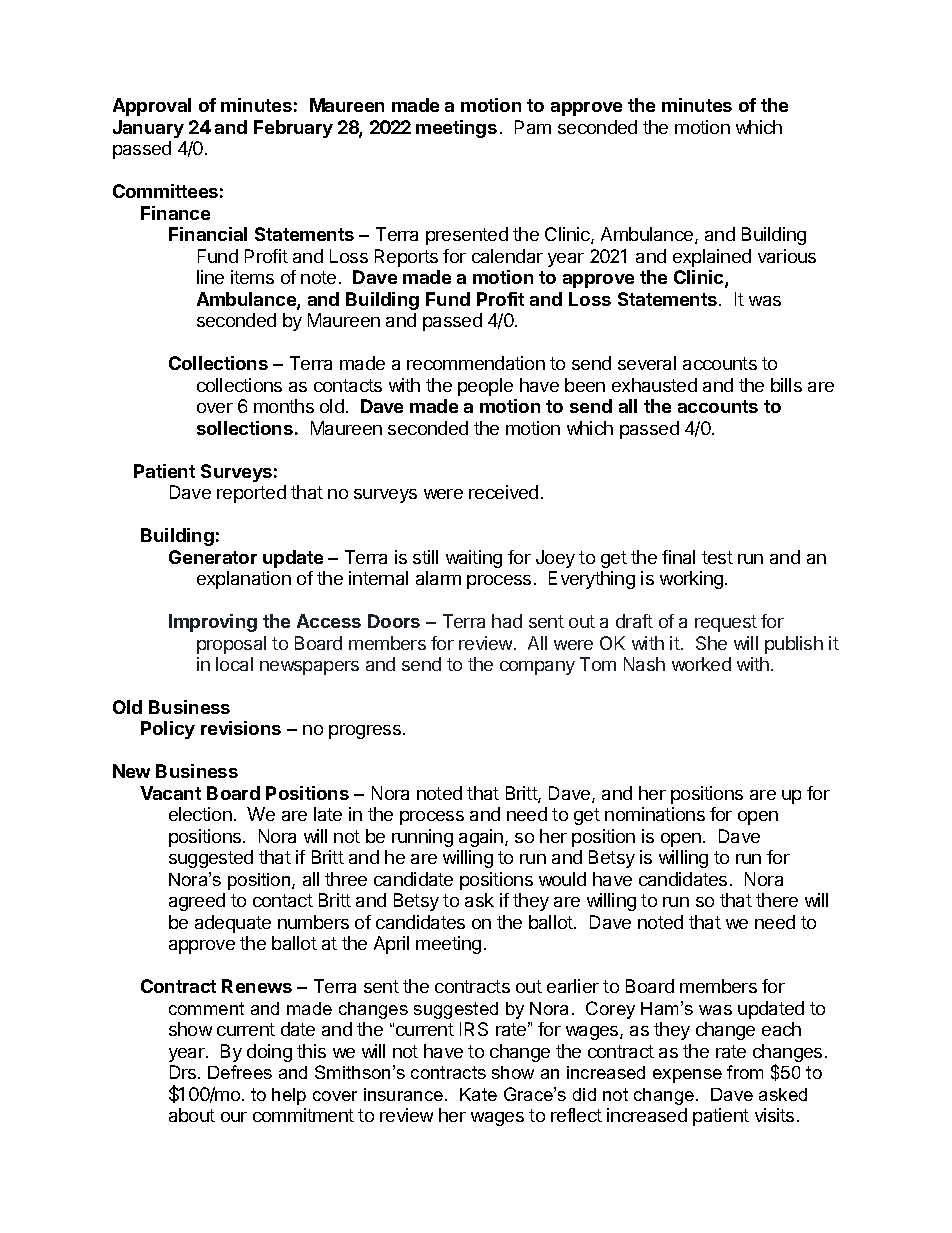  Describe the element at coordinates (478, 1094) in the image. I see `Kate` at that location.
